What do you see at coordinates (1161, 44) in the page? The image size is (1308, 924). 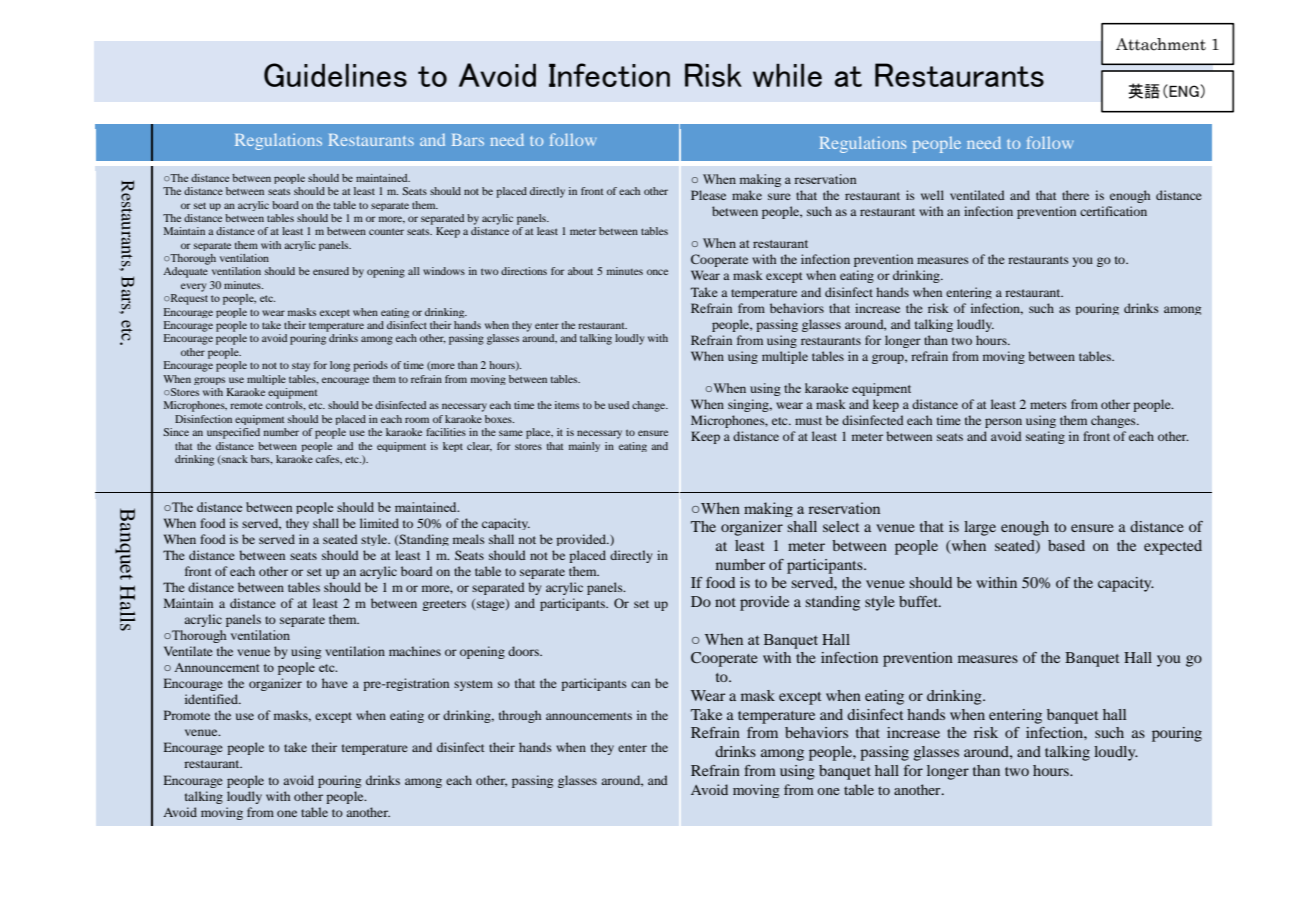 I see `Attachment` at bounding box center [1161, 44].
